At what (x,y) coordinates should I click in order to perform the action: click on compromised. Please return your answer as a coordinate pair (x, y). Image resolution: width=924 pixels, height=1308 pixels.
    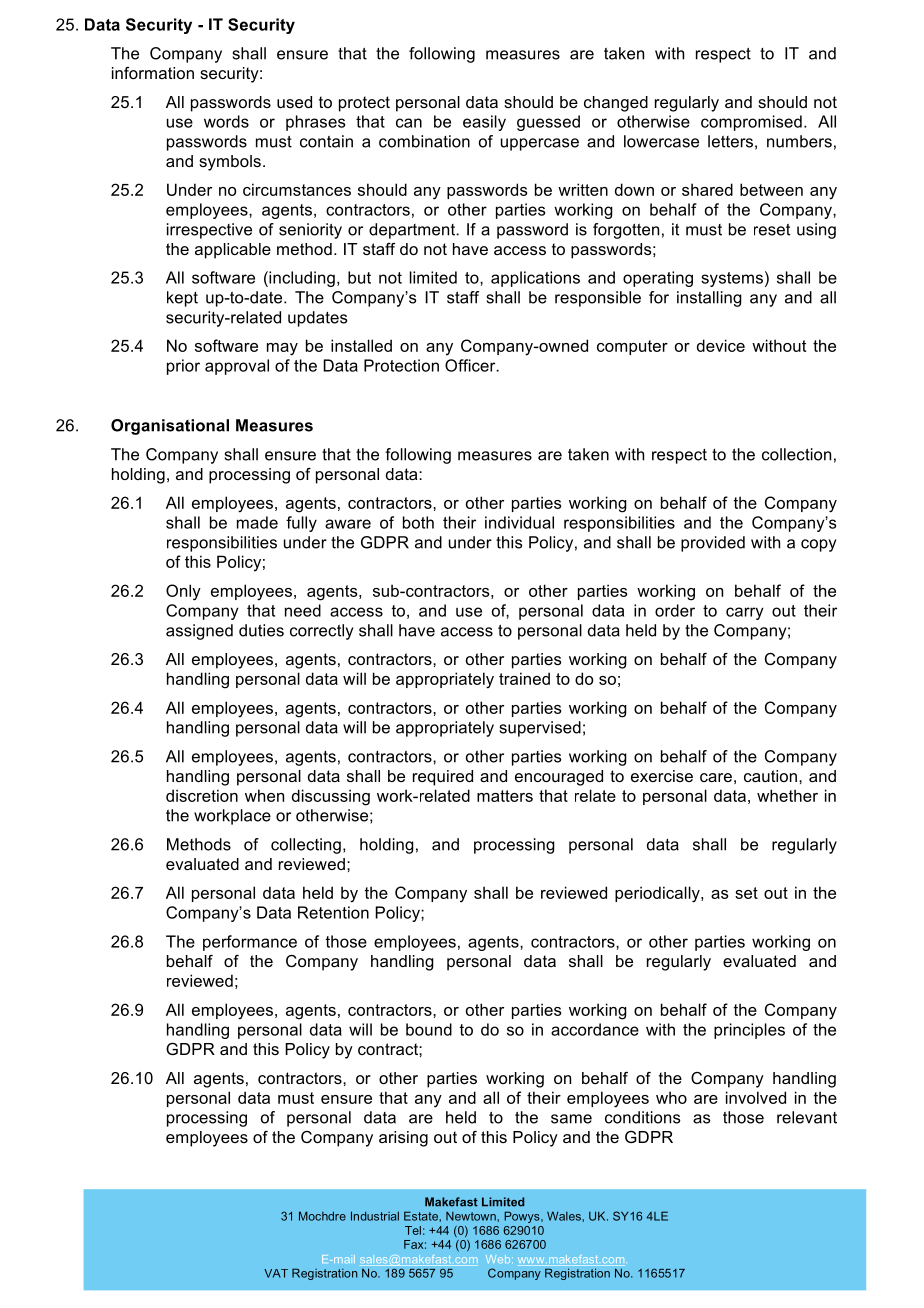
    Looking at the image, I should click on (751, 123).
